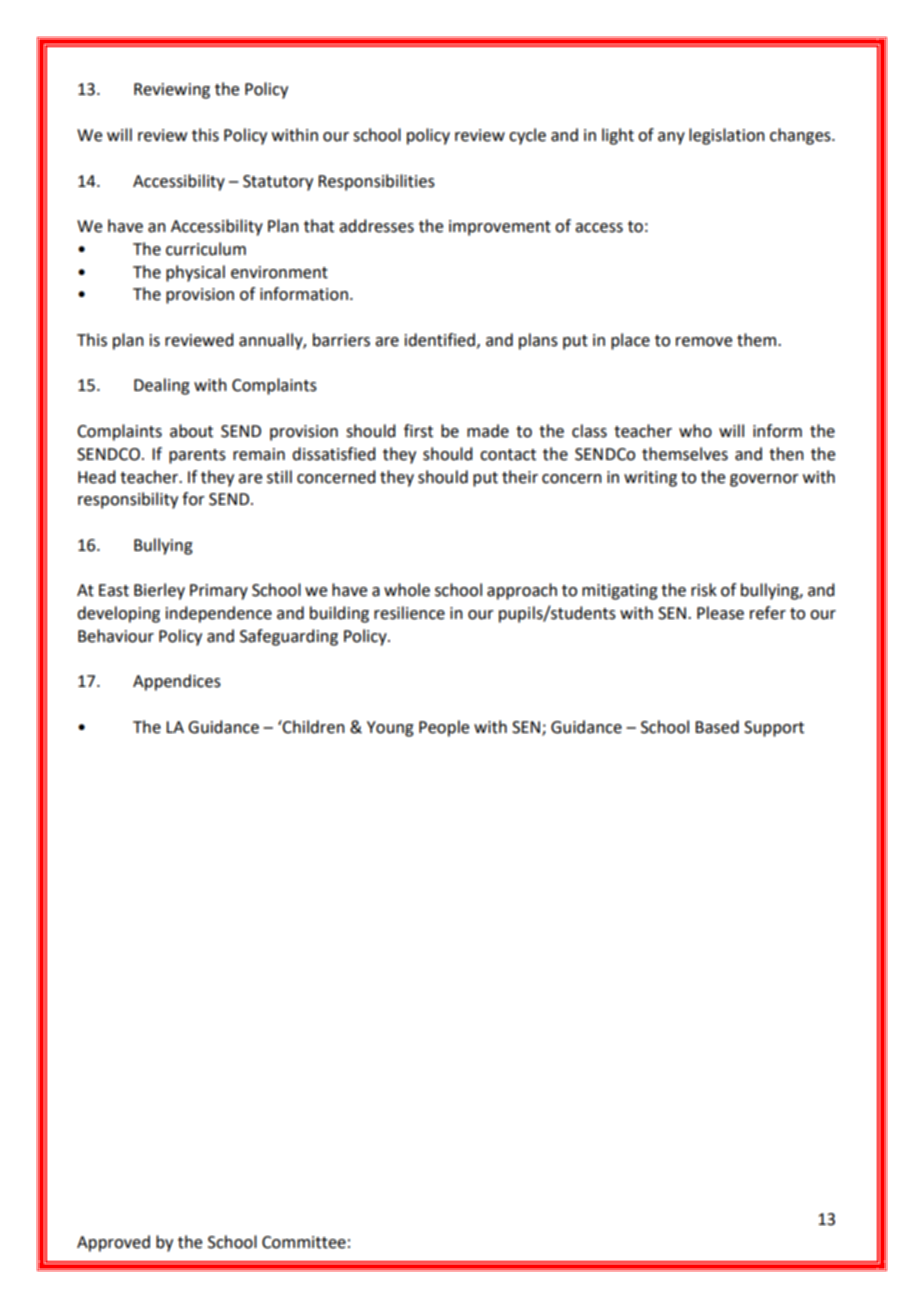 The width and height of the document is (924, 1308). Describe the element at coordinates (278, 183) in the document. I see `Statutory` at that location.
